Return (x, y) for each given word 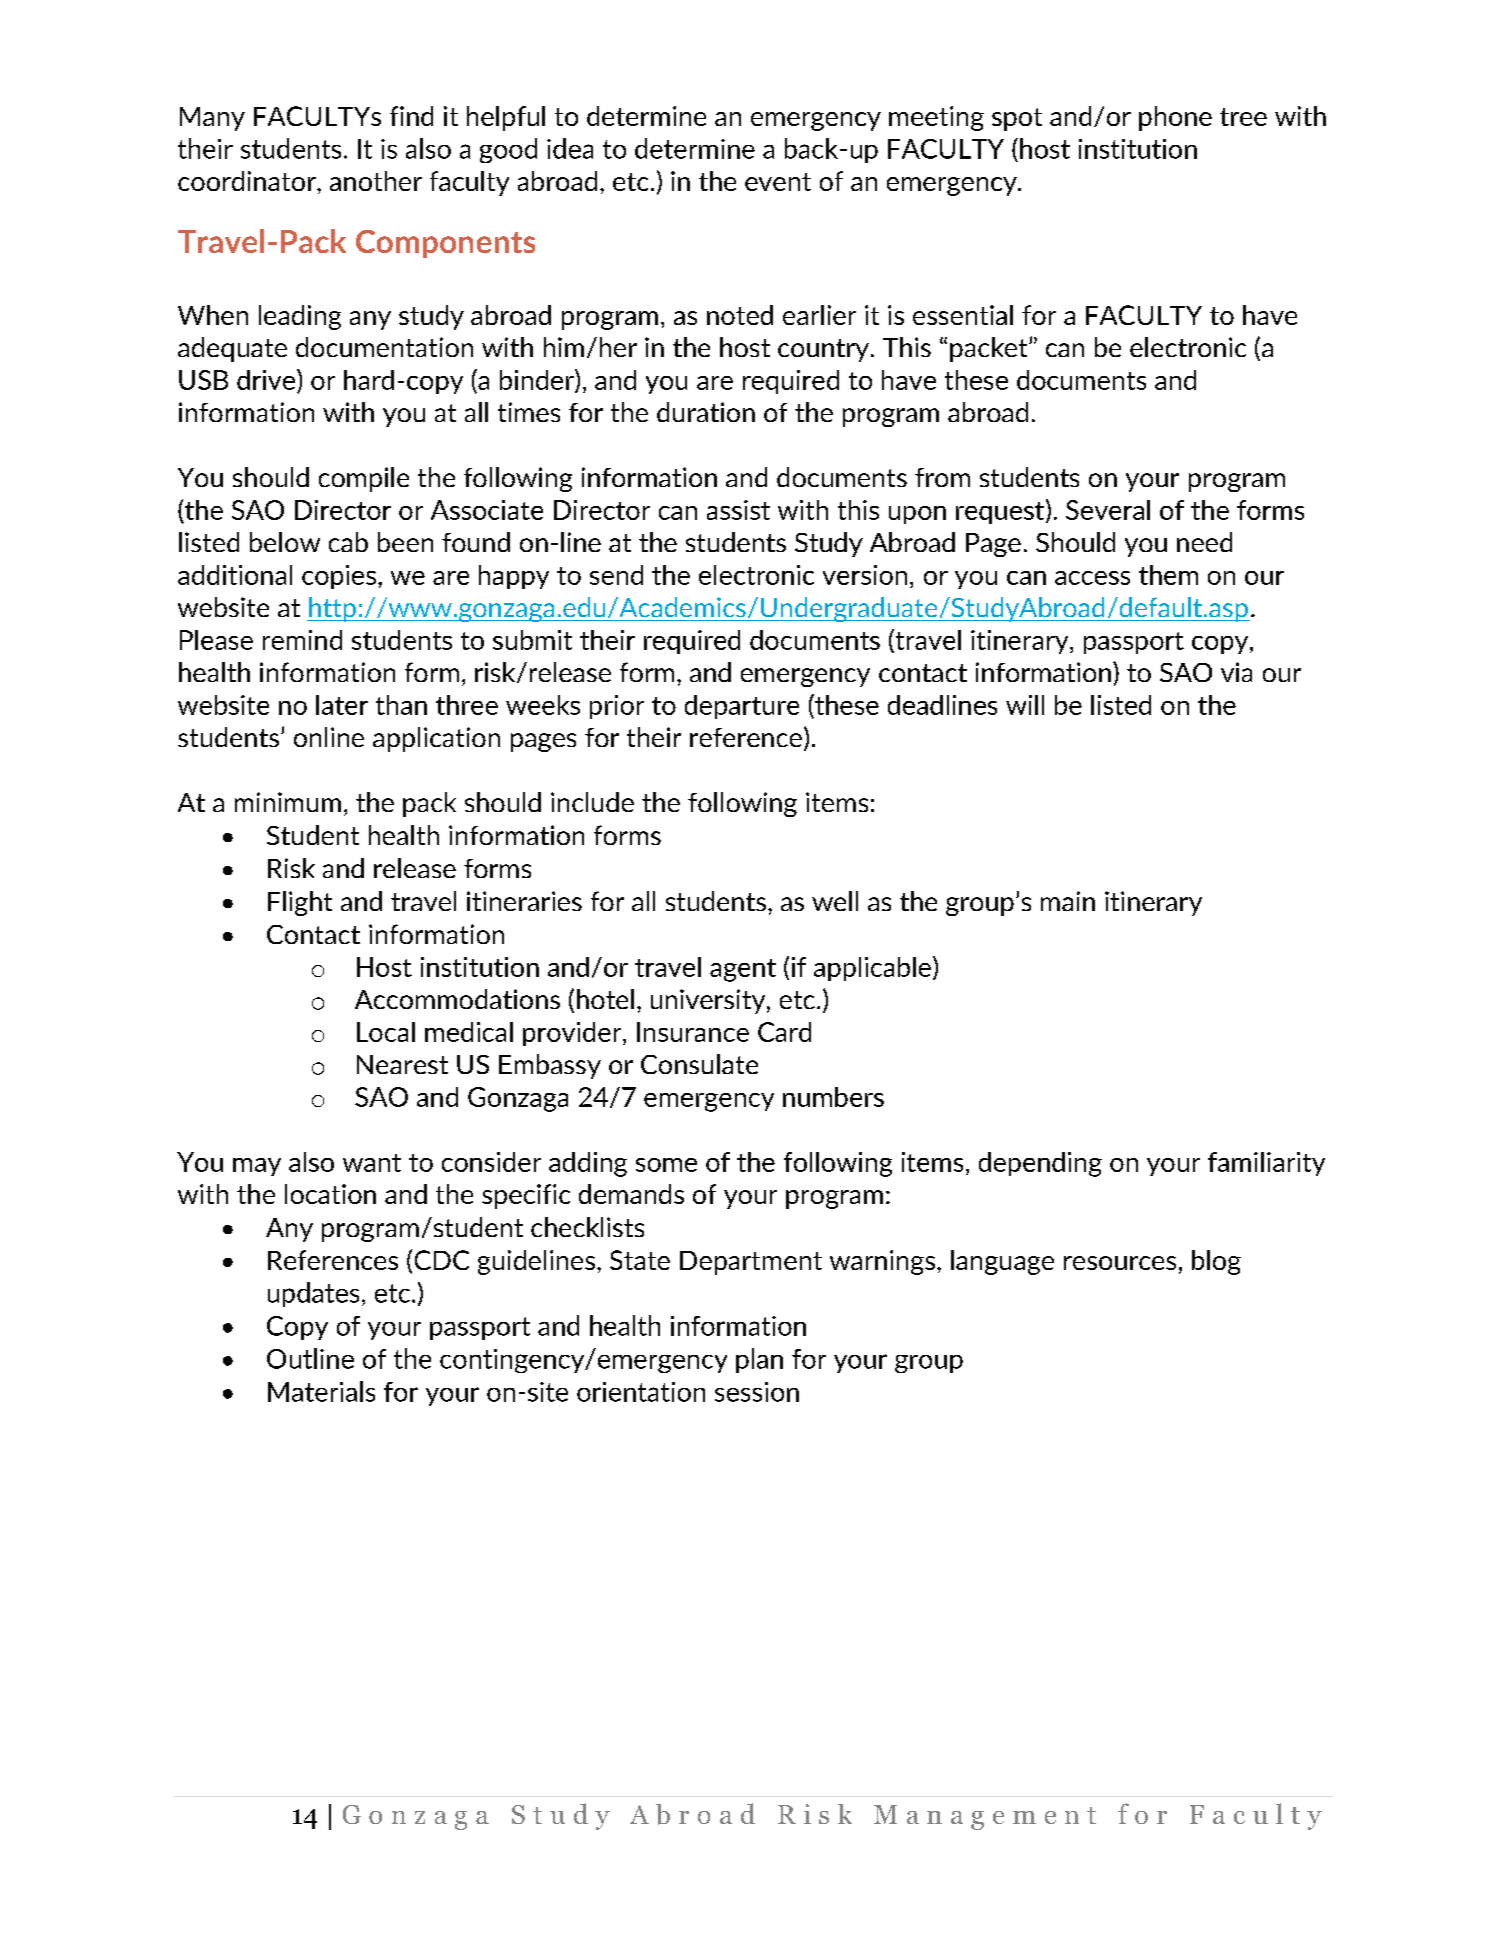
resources (1120, 1263)
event (778, 182)
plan (759, 1360)
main (1068, 901)
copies (339, 577)
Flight (300, 903)
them (1168, 575)
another (376, 181)
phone (1175, 118)
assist (738, 510)
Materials (321, 1391)
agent (743, 970)
